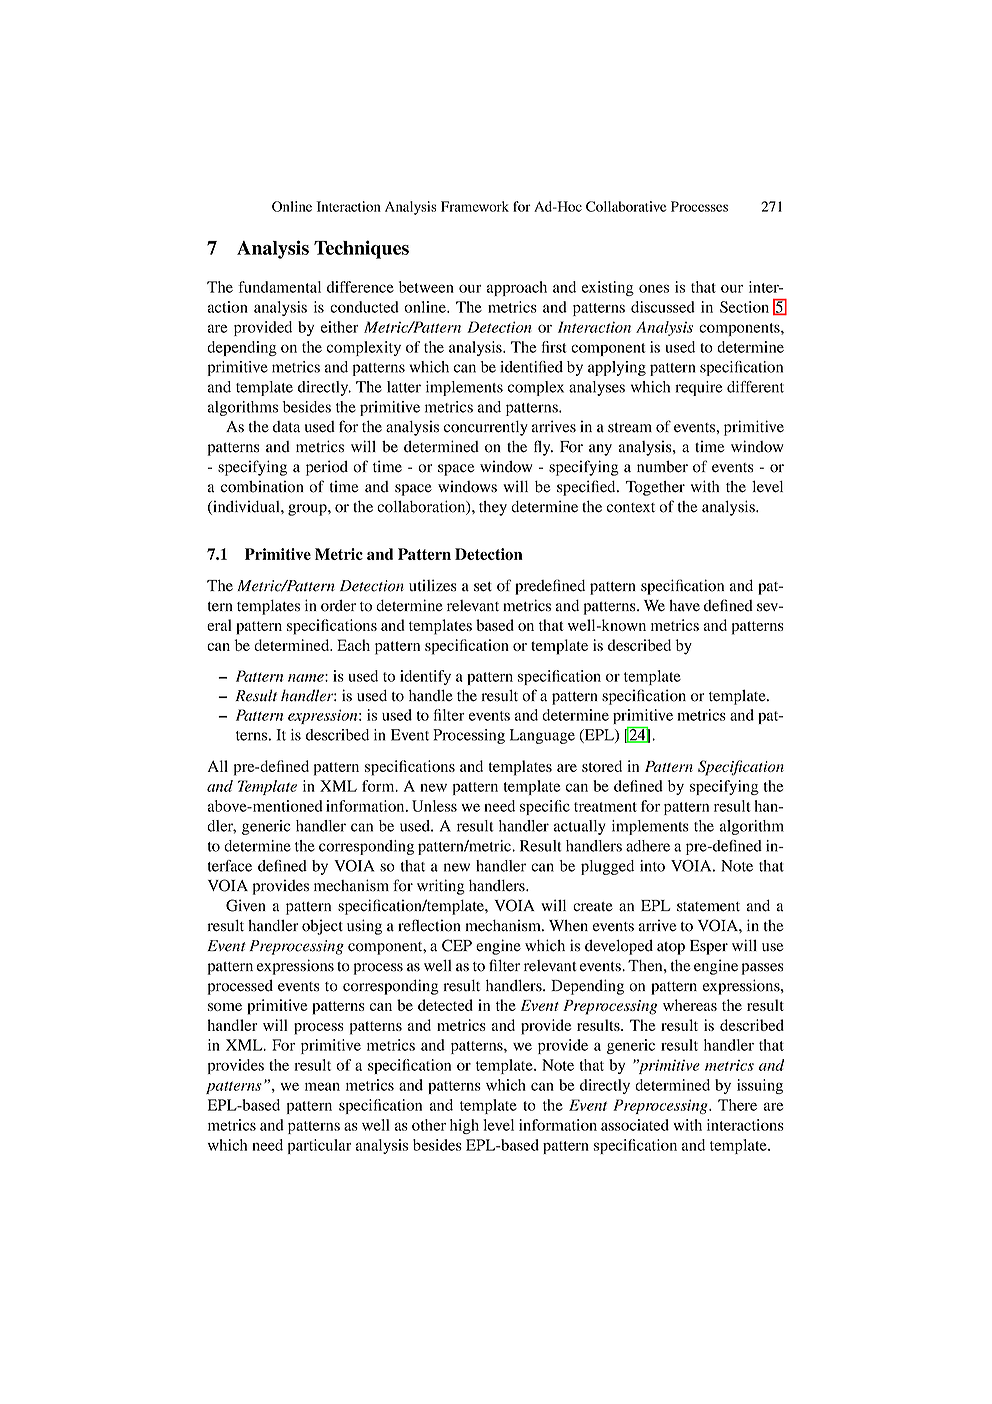 The image size is (992, 1404). I want to click on Framework, so click(475, 206).
